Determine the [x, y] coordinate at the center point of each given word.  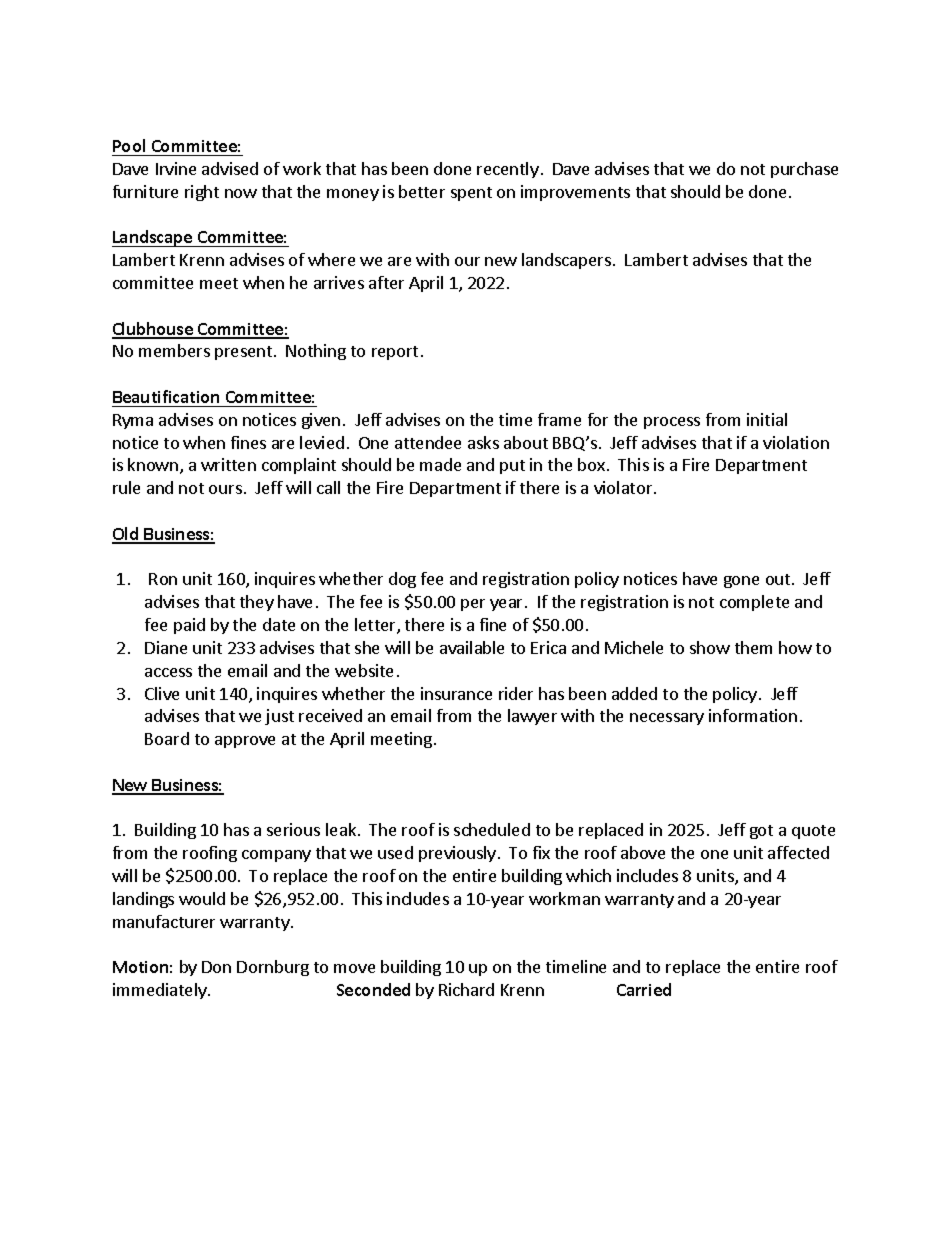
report [395, 353]
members [174, 350]
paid [189, 626]
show [710, 647]
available [472, 647]
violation [796, 442]
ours [225, 489]
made [440, 464]
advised [230, 168]
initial [767, 419]
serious [293, 829]
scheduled [492, 829]
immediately [161, 991]
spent [471, 194]
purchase [804, 170]
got [761, 832]
